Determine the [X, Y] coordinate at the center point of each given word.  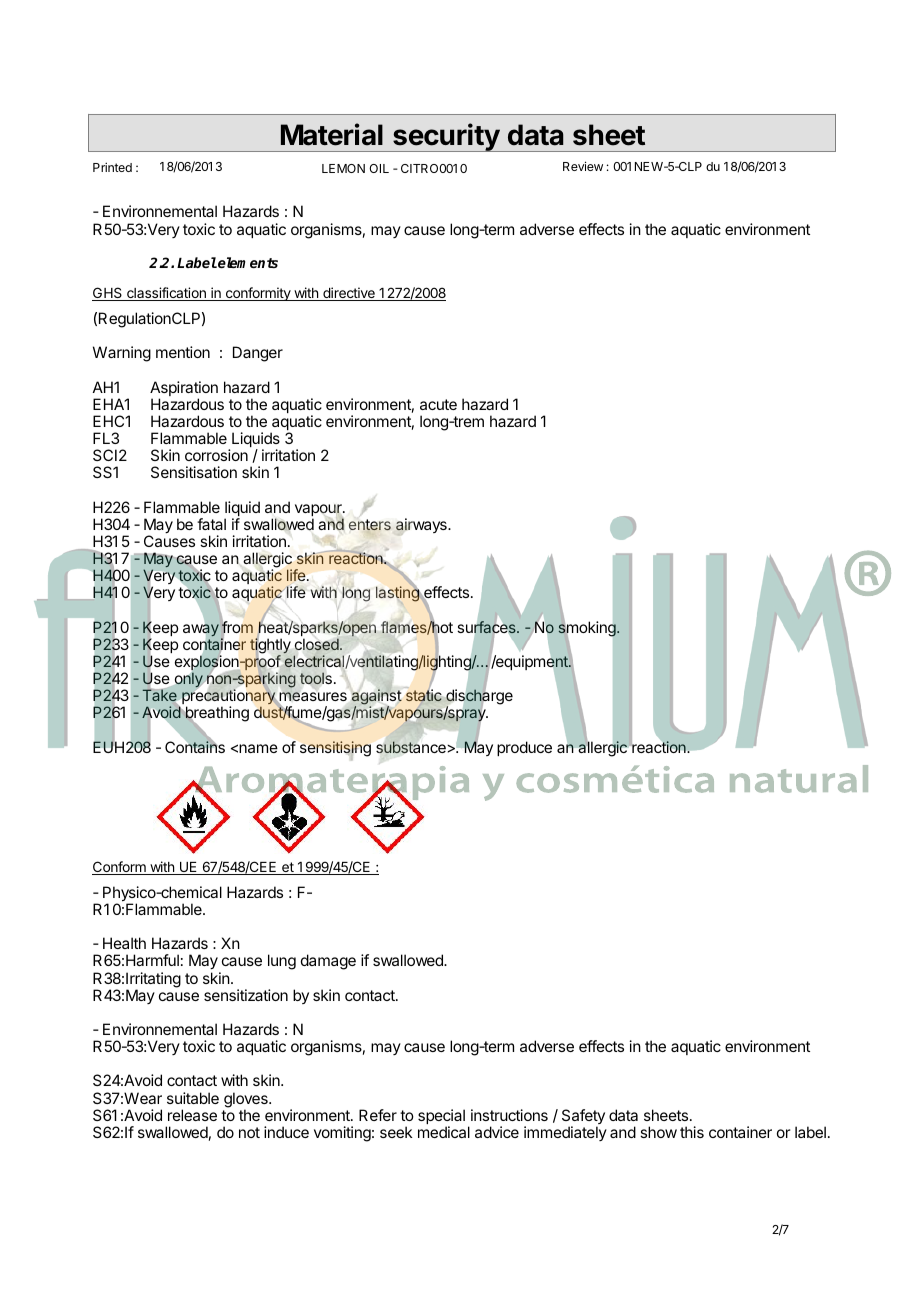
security [446, 137]
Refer [378, 1115]
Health [124, 943]
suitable [193, 1098]
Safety [583, 1118]
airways [422, 527]
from [236, 627]
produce [524, 748]
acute [438, 404]
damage [328, 962]
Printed [112, 167]
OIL [379, 168]
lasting [398, 594]
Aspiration [184, 390]
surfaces [488, 627]
